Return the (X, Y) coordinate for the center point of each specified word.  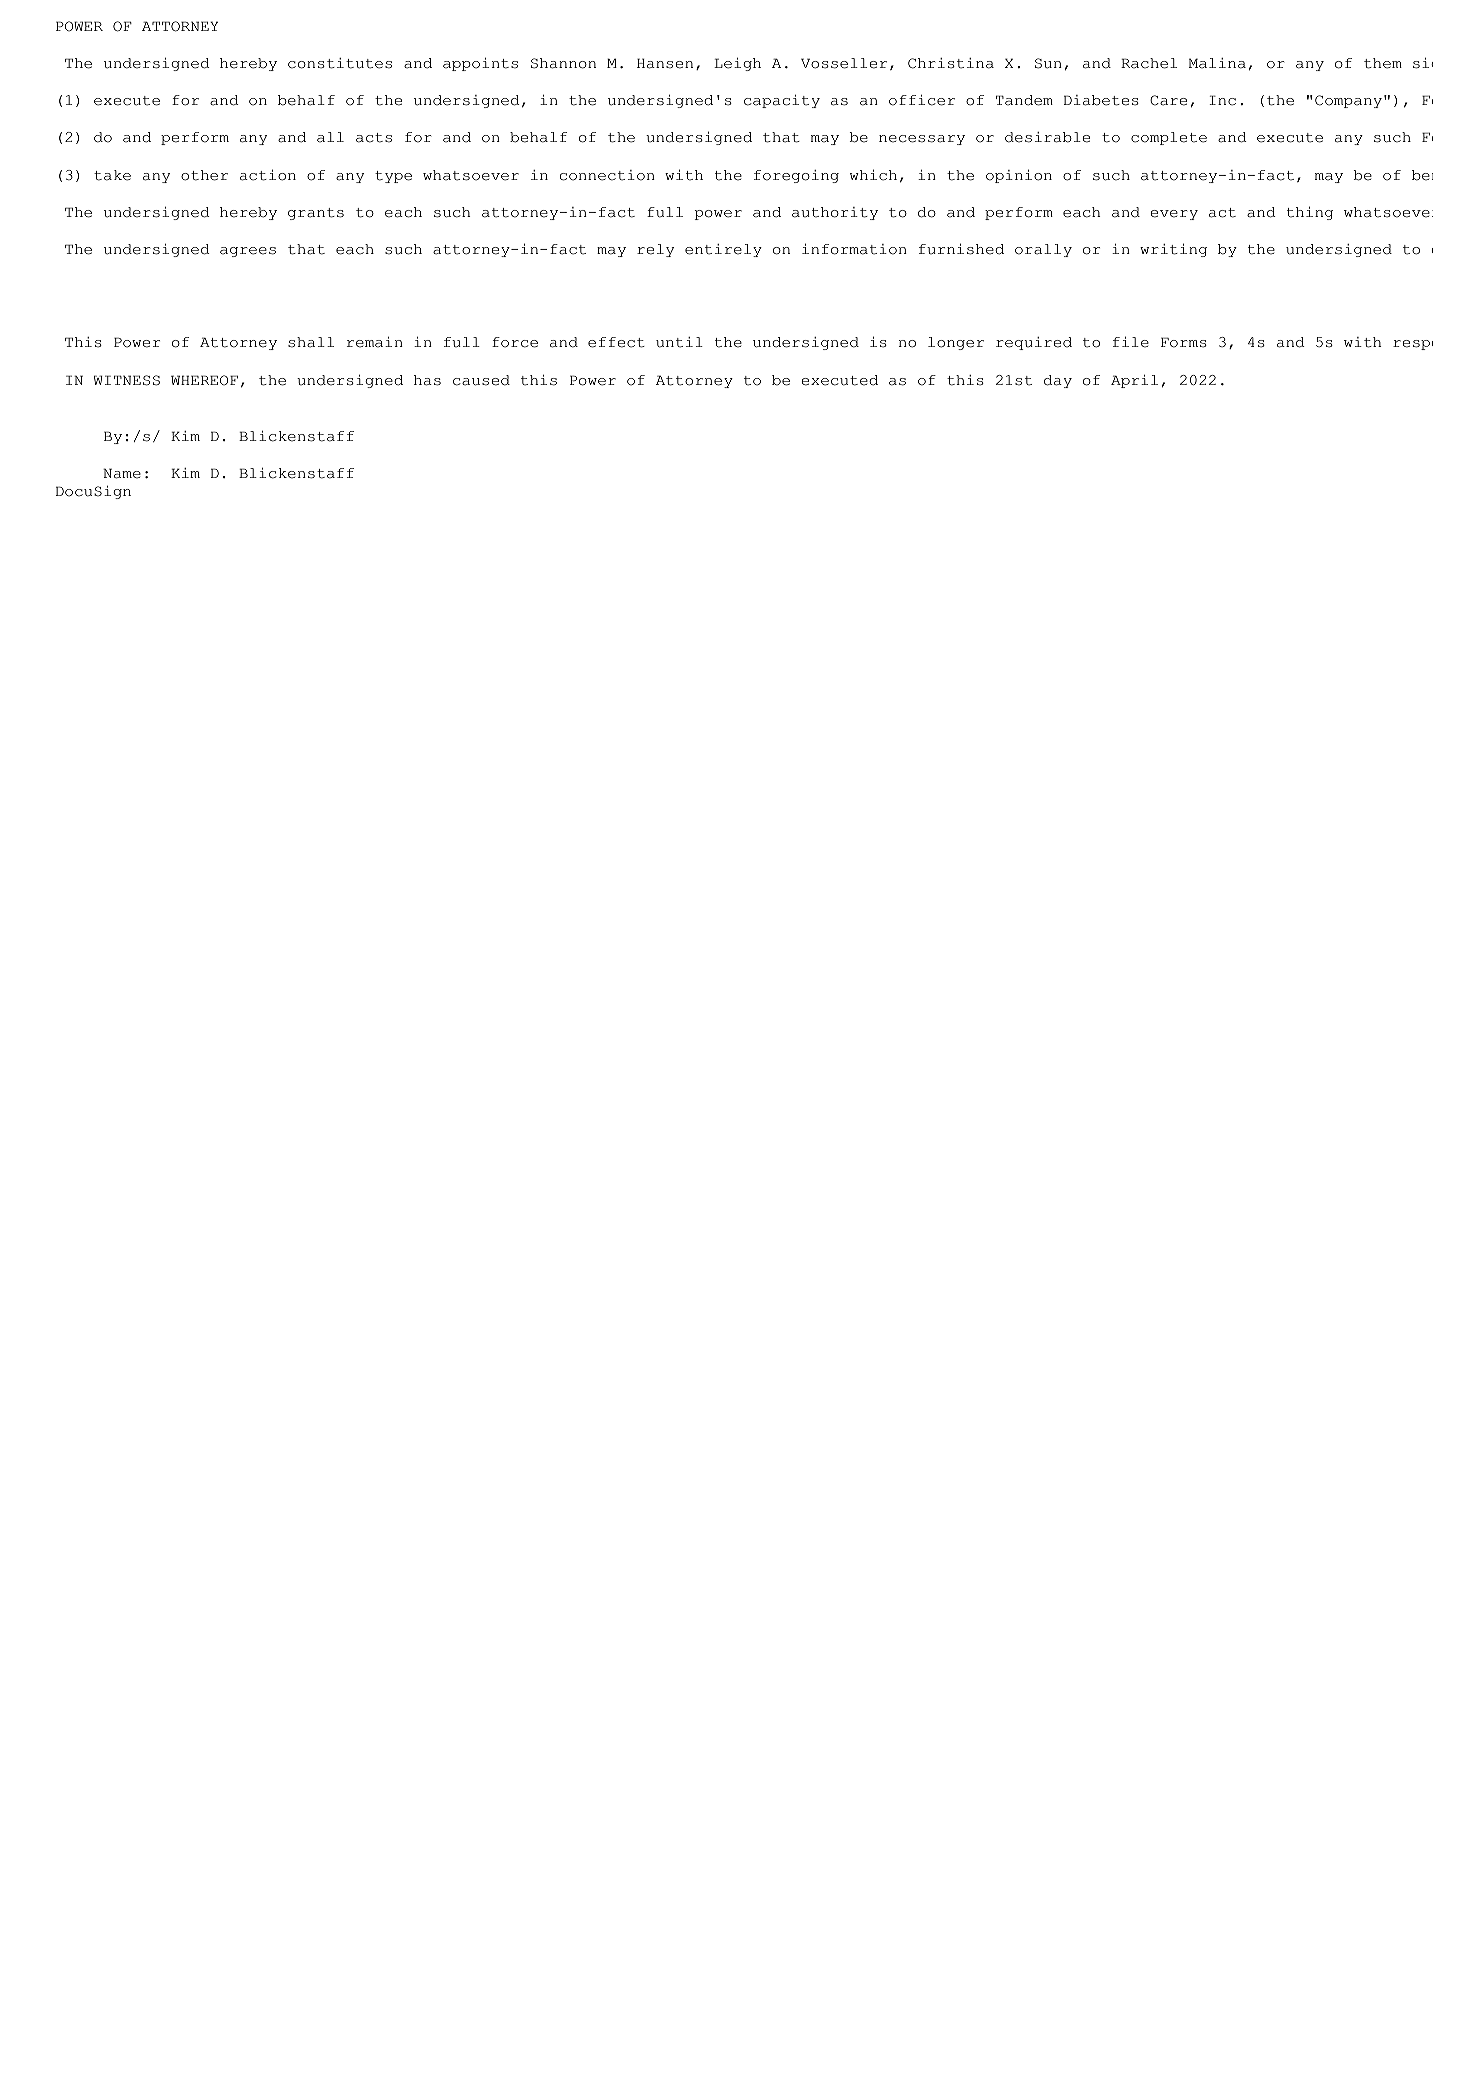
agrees (248, 252)
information (854, 249)
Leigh (737, 64)
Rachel (1149, 63)
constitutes (340, 63)
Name (122, 473)
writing (1173, 250)
